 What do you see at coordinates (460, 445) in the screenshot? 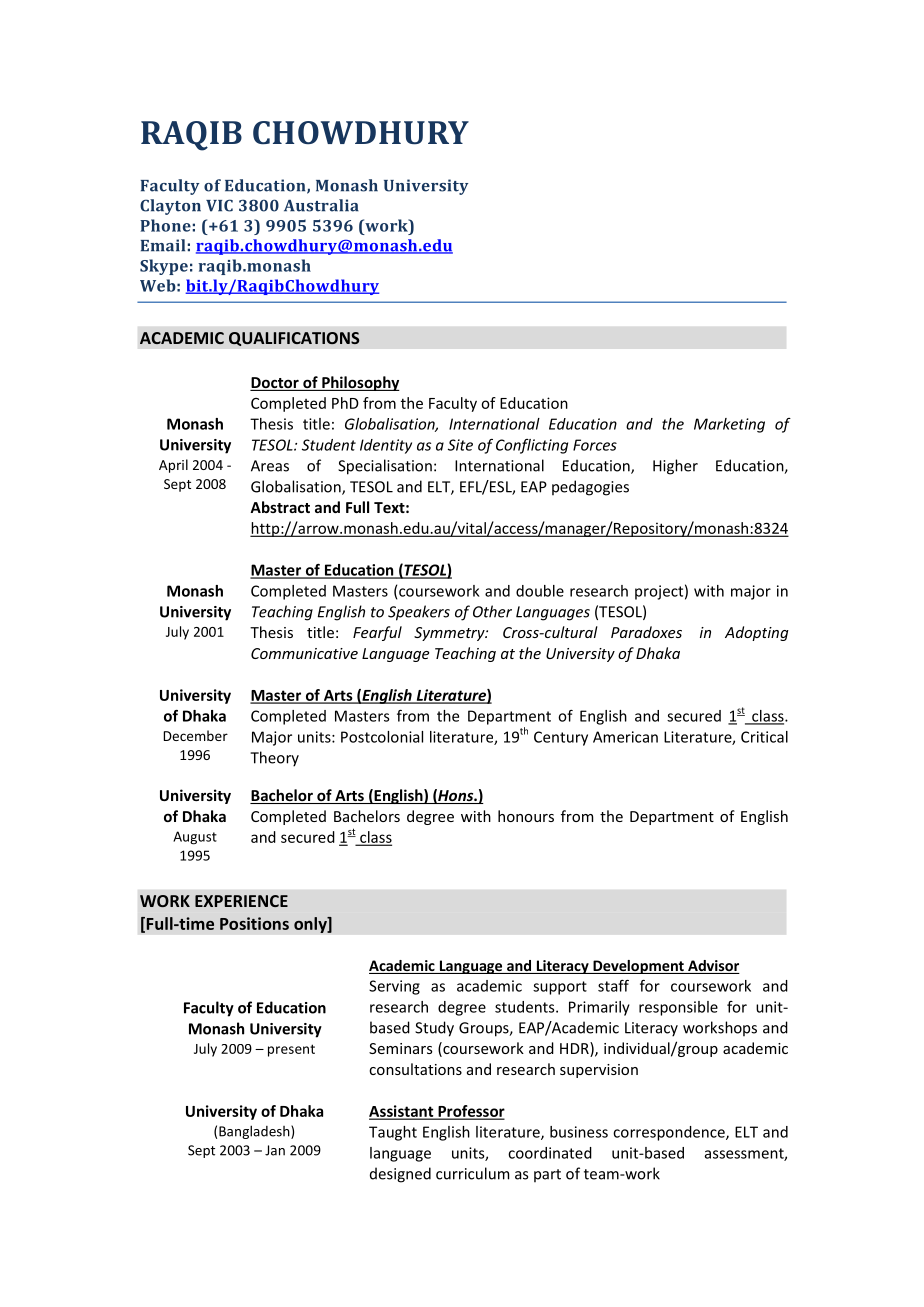
I see `Site` at bounding box center [460, 445].
